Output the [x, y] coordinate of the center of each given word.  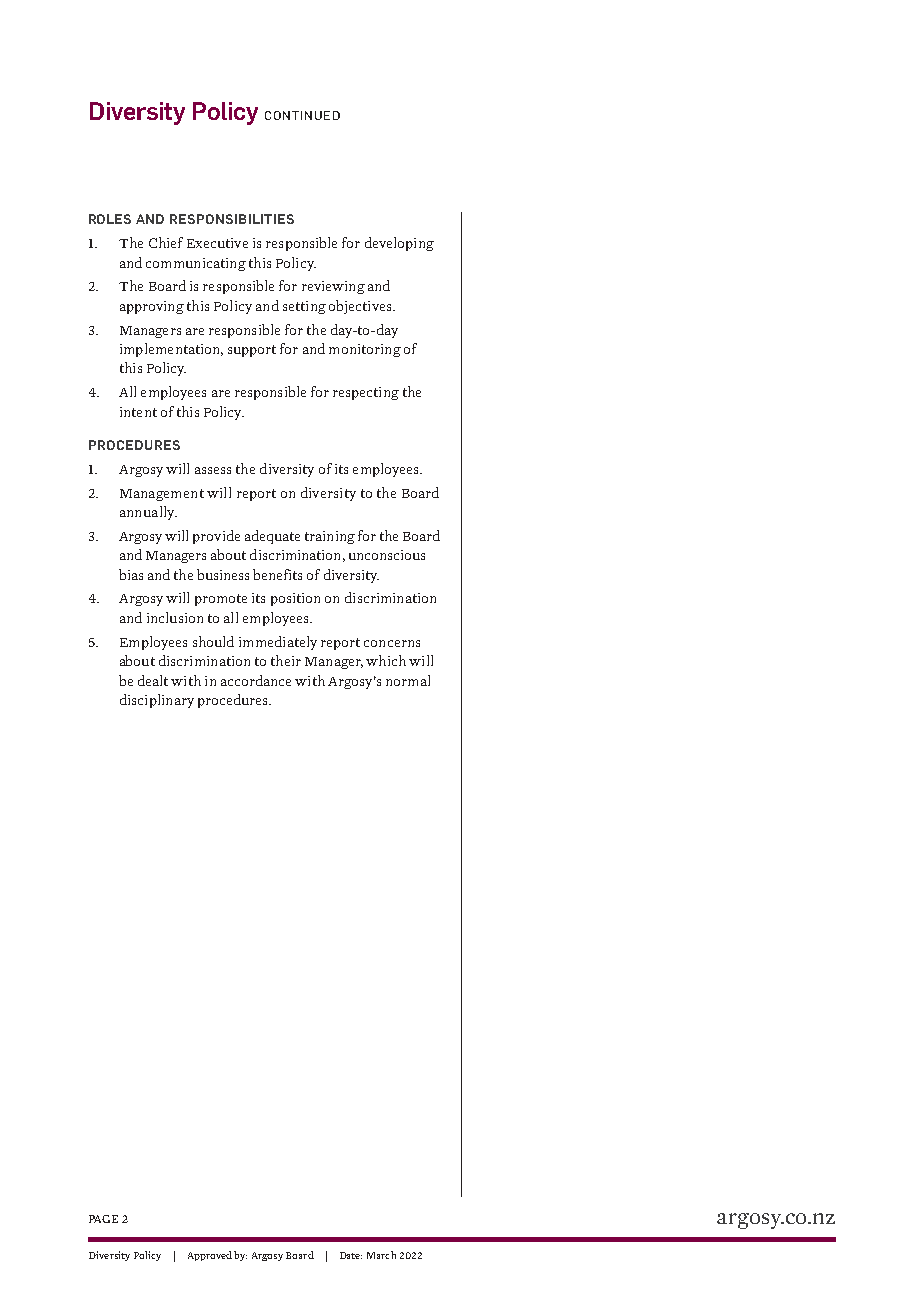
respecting [366, 393]
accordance [256, 680]
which [386, 660]
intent [138, 412]
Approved [210, 1256]
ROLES [110, 219]
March [381, 1255]
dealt [153, 680]
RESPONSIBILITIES [232, 219]
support [252, 351]
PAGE [103, 1219]
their [286, 660]
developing [399, 244]
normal [408, 680]
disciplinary [157, 701]
